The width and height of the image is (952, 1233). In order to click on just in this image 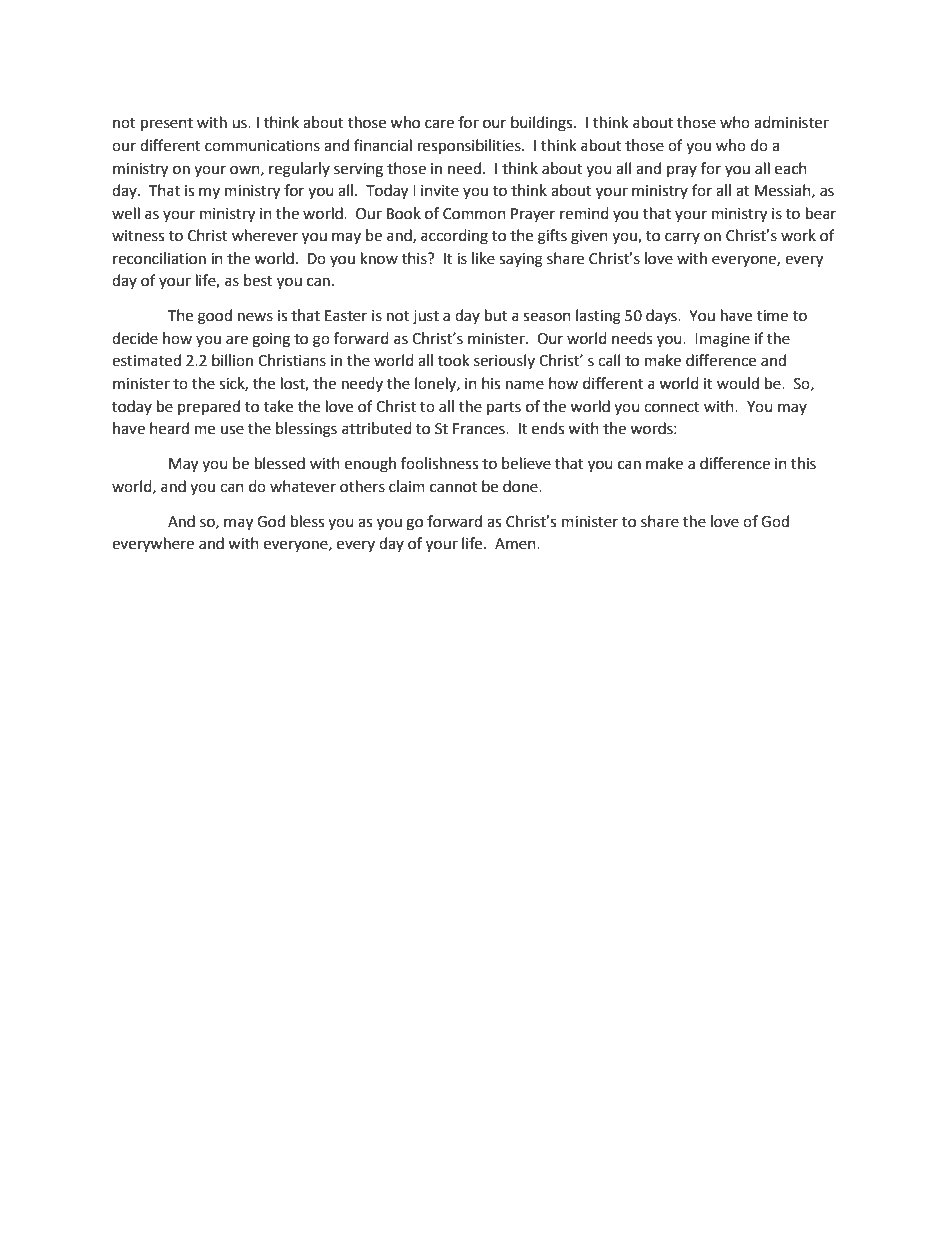, I will do `click(426, 317)`.
